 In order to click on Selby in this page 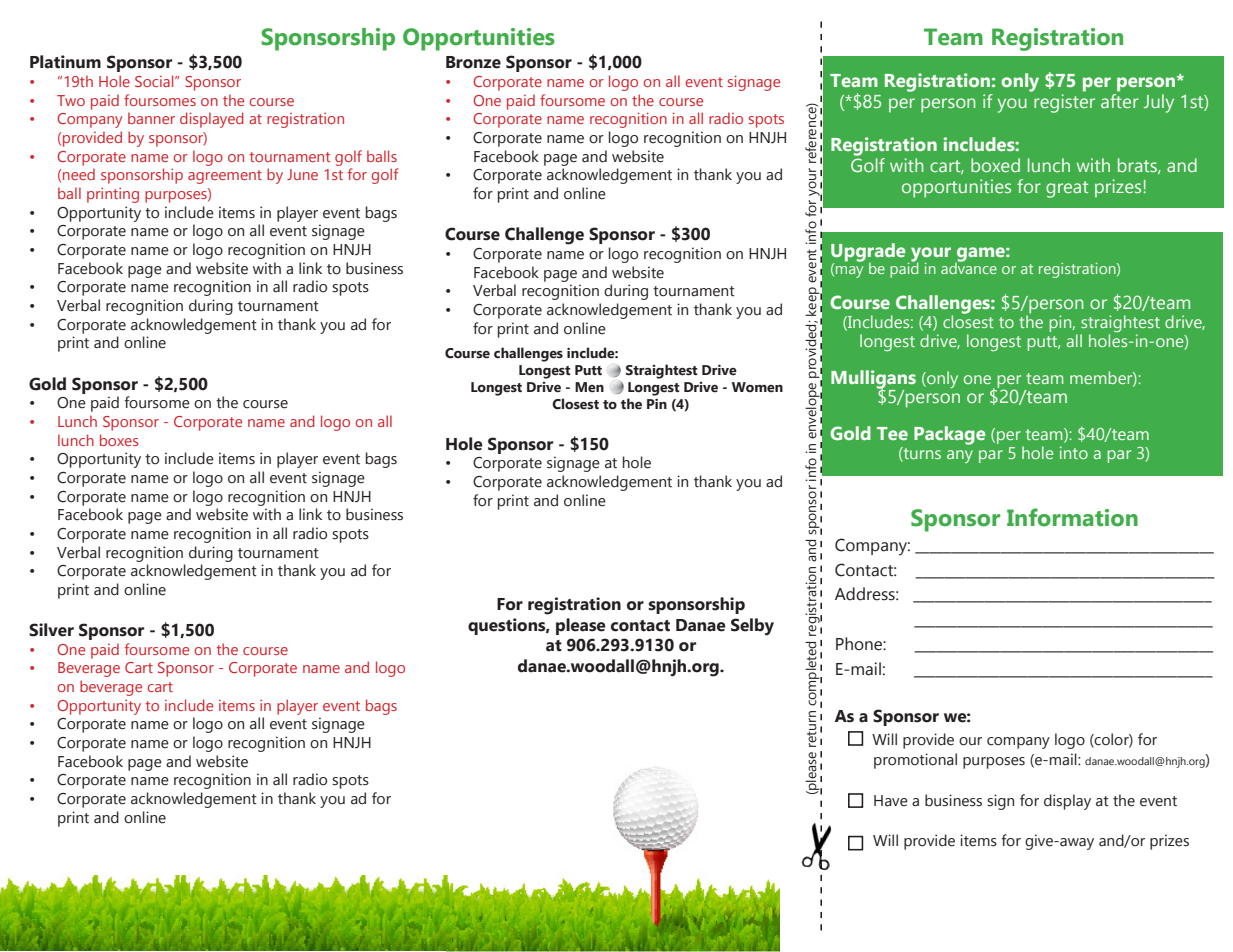, I will do `click(752, 627)`.
